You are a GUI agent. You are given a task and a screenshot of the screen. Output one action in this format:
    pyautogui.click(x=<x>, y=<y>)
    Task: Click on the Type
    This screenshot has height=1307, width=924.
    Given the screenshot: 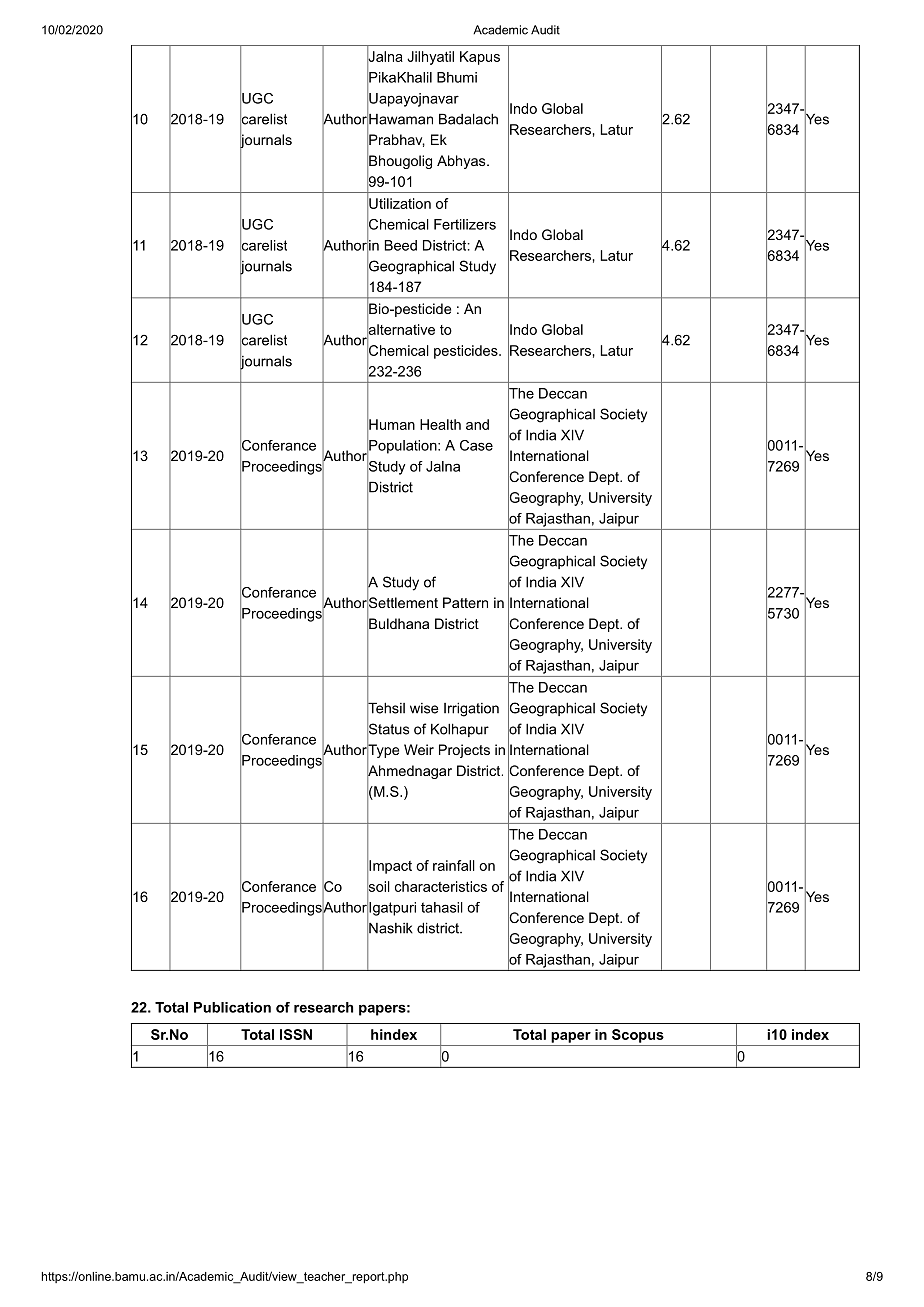 What is the action you would take?
    pyautogui.click(x=382, y=751)
